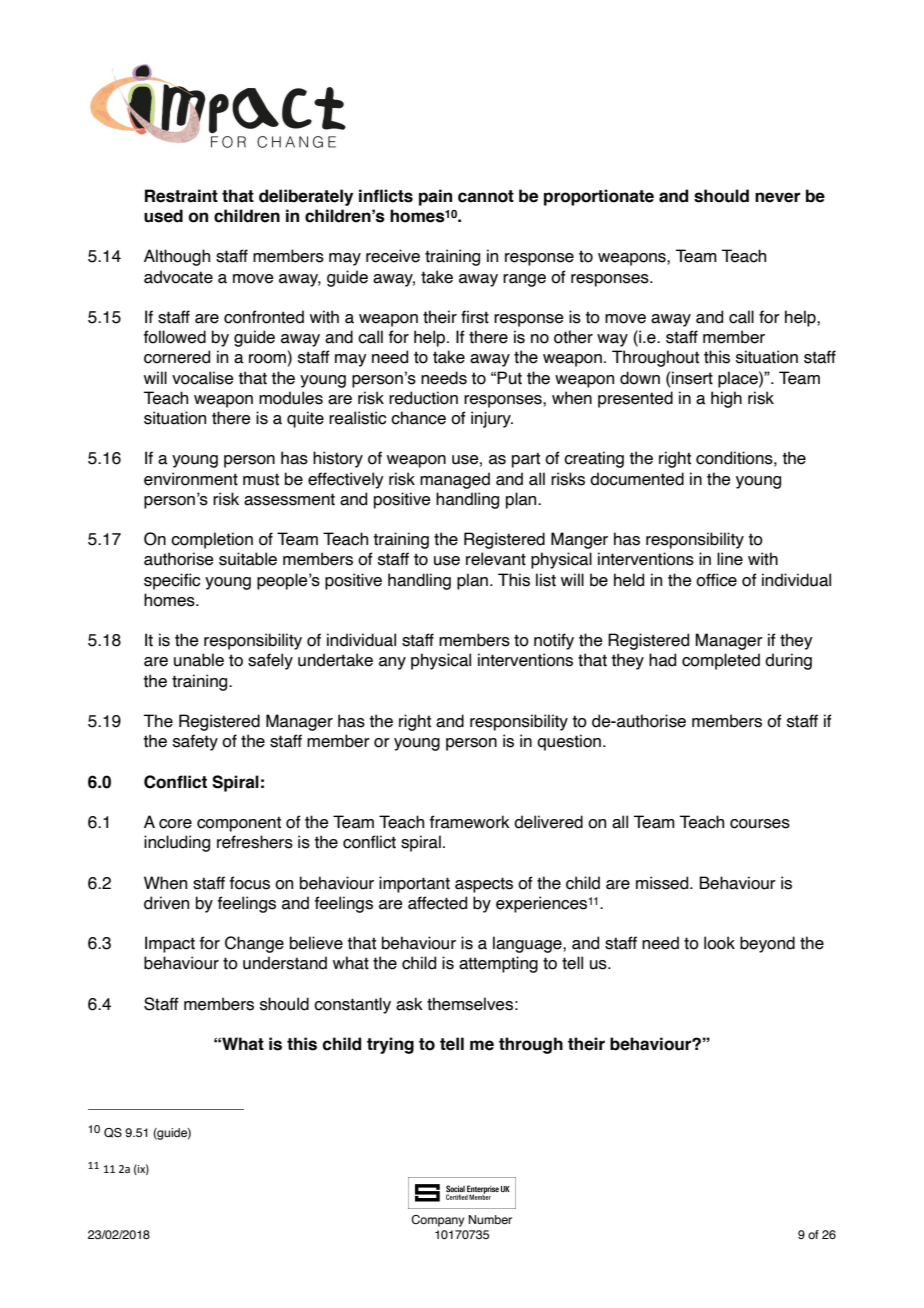 This screenshot has width=924, height=1308. What do you see at coordinates (250, 883) in the screenshot?
I see `focus` at bounding box center [250, 883].
